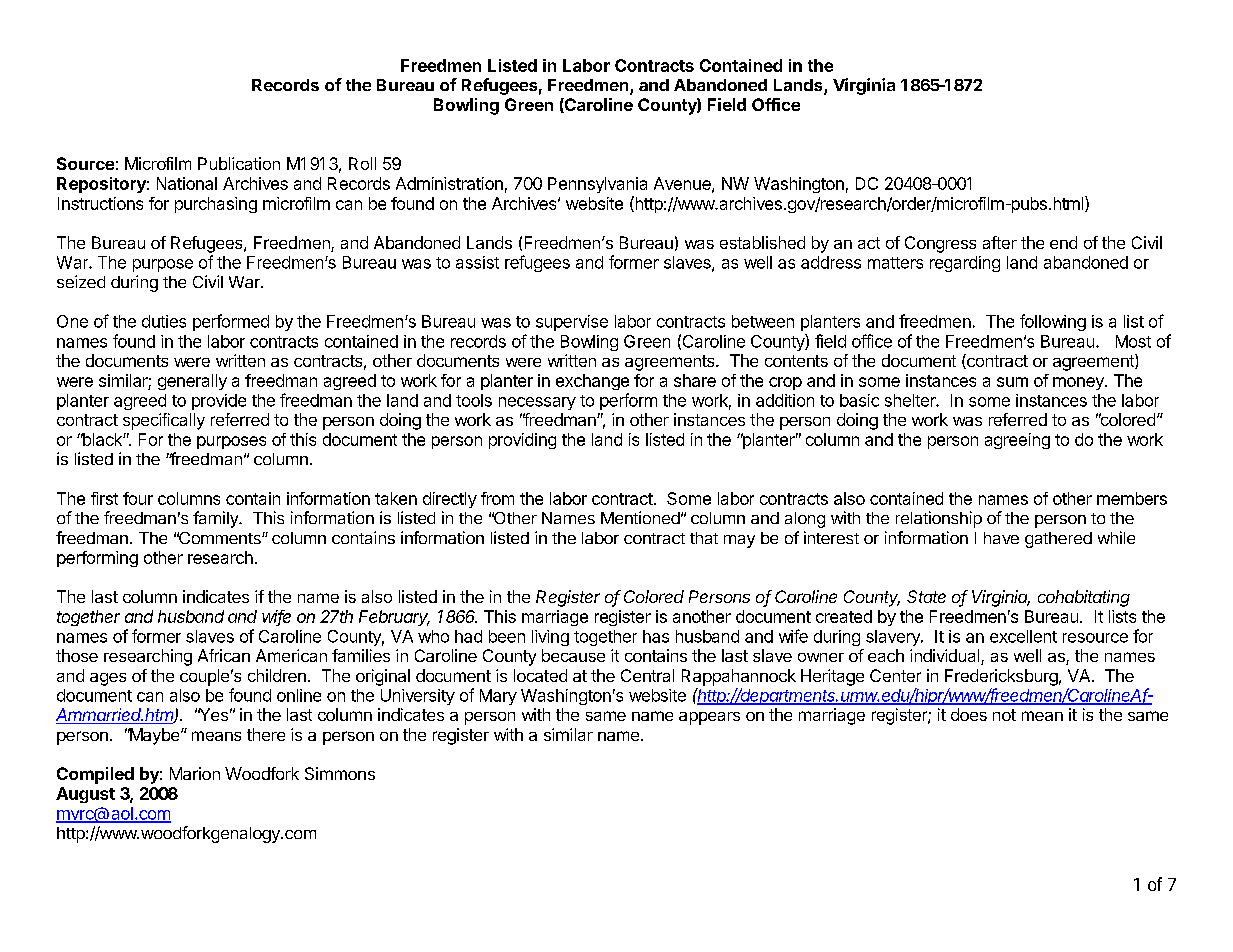 The image size is (1233, 952). I want to click on that, so click(704, 538).
